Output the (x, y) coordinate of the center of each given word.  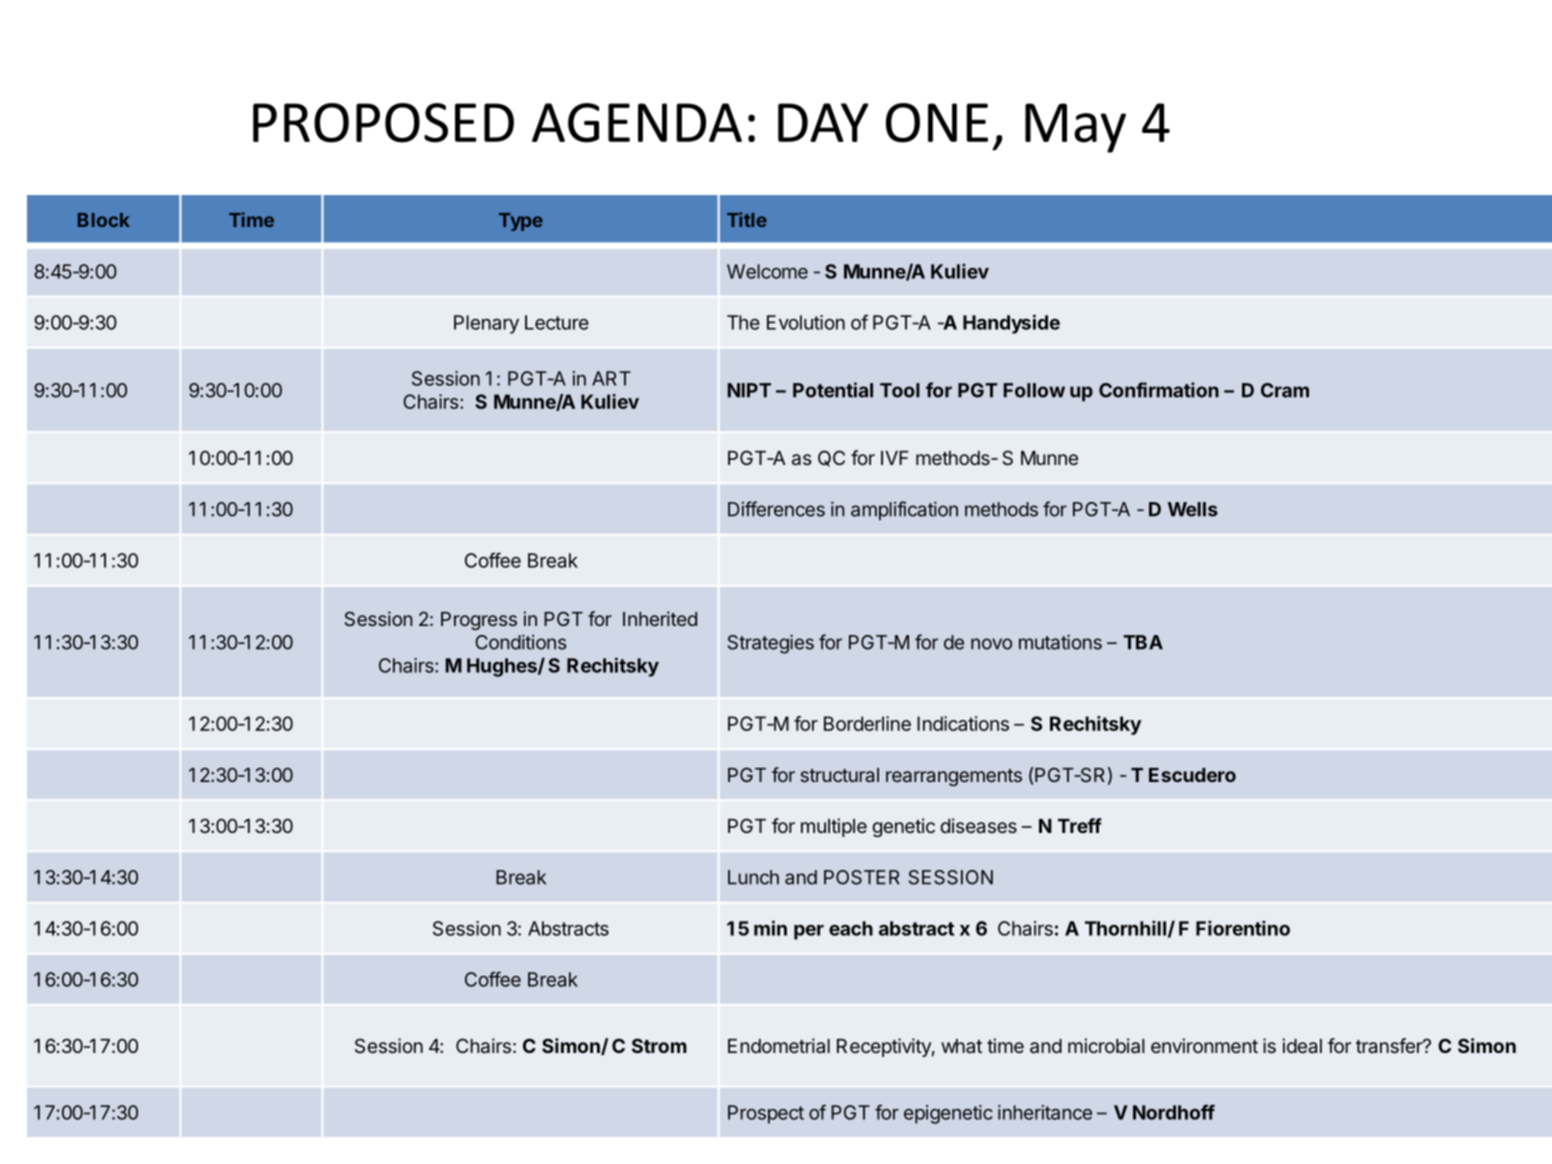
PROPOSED (383, 123)
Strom (659, 1045)
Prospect (766, 1114)
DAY (823, 122)
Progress (479, 621)
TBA (1143, 642)
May (1075, 128)
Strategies (771, 644)
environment (1204, 1045)
